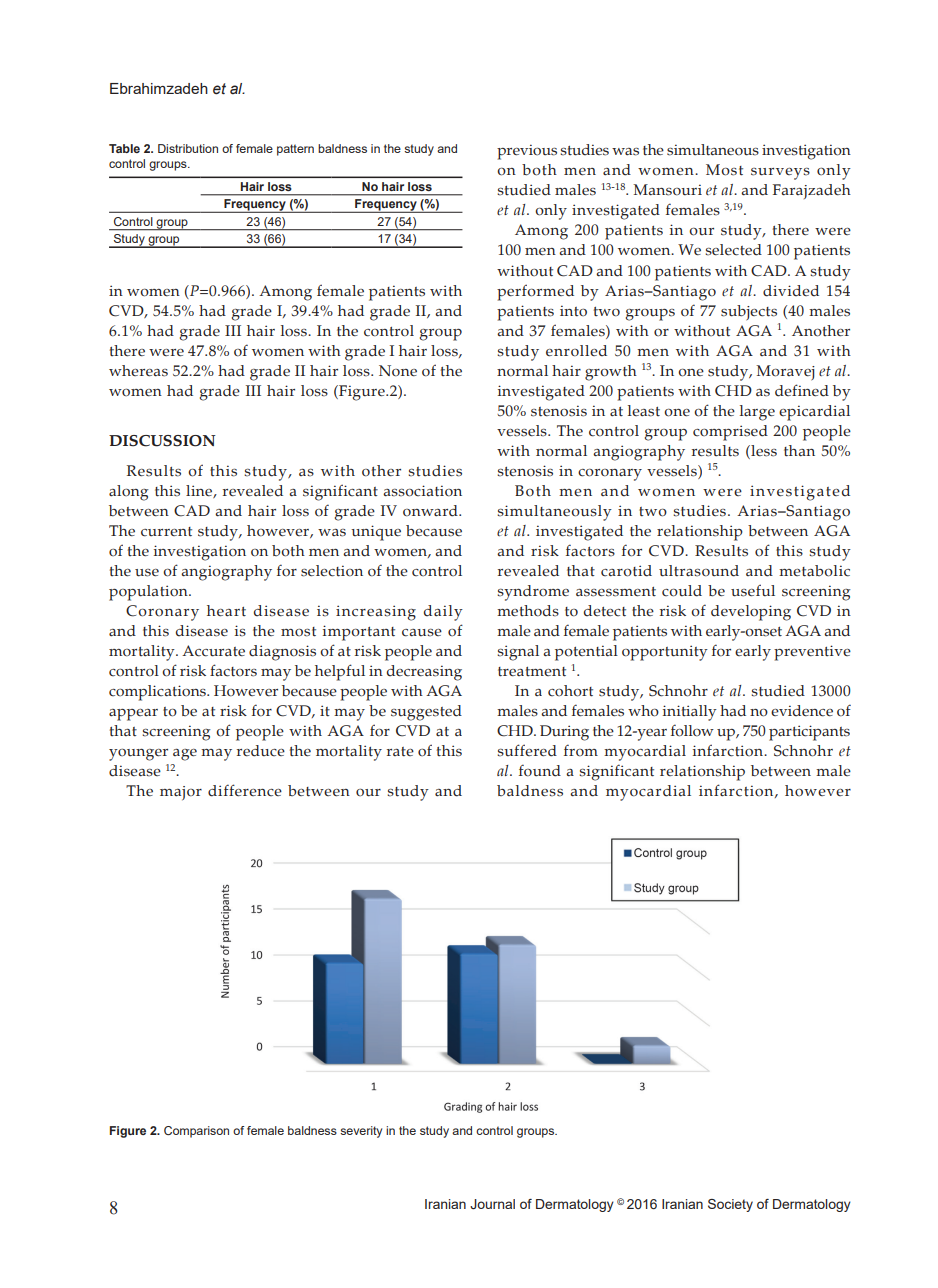 Image resolution: width=938 pixels, height=1288 pixels. Describe the element at coordinates (196, 1132) in the document. I see `Comparison` at that location.
